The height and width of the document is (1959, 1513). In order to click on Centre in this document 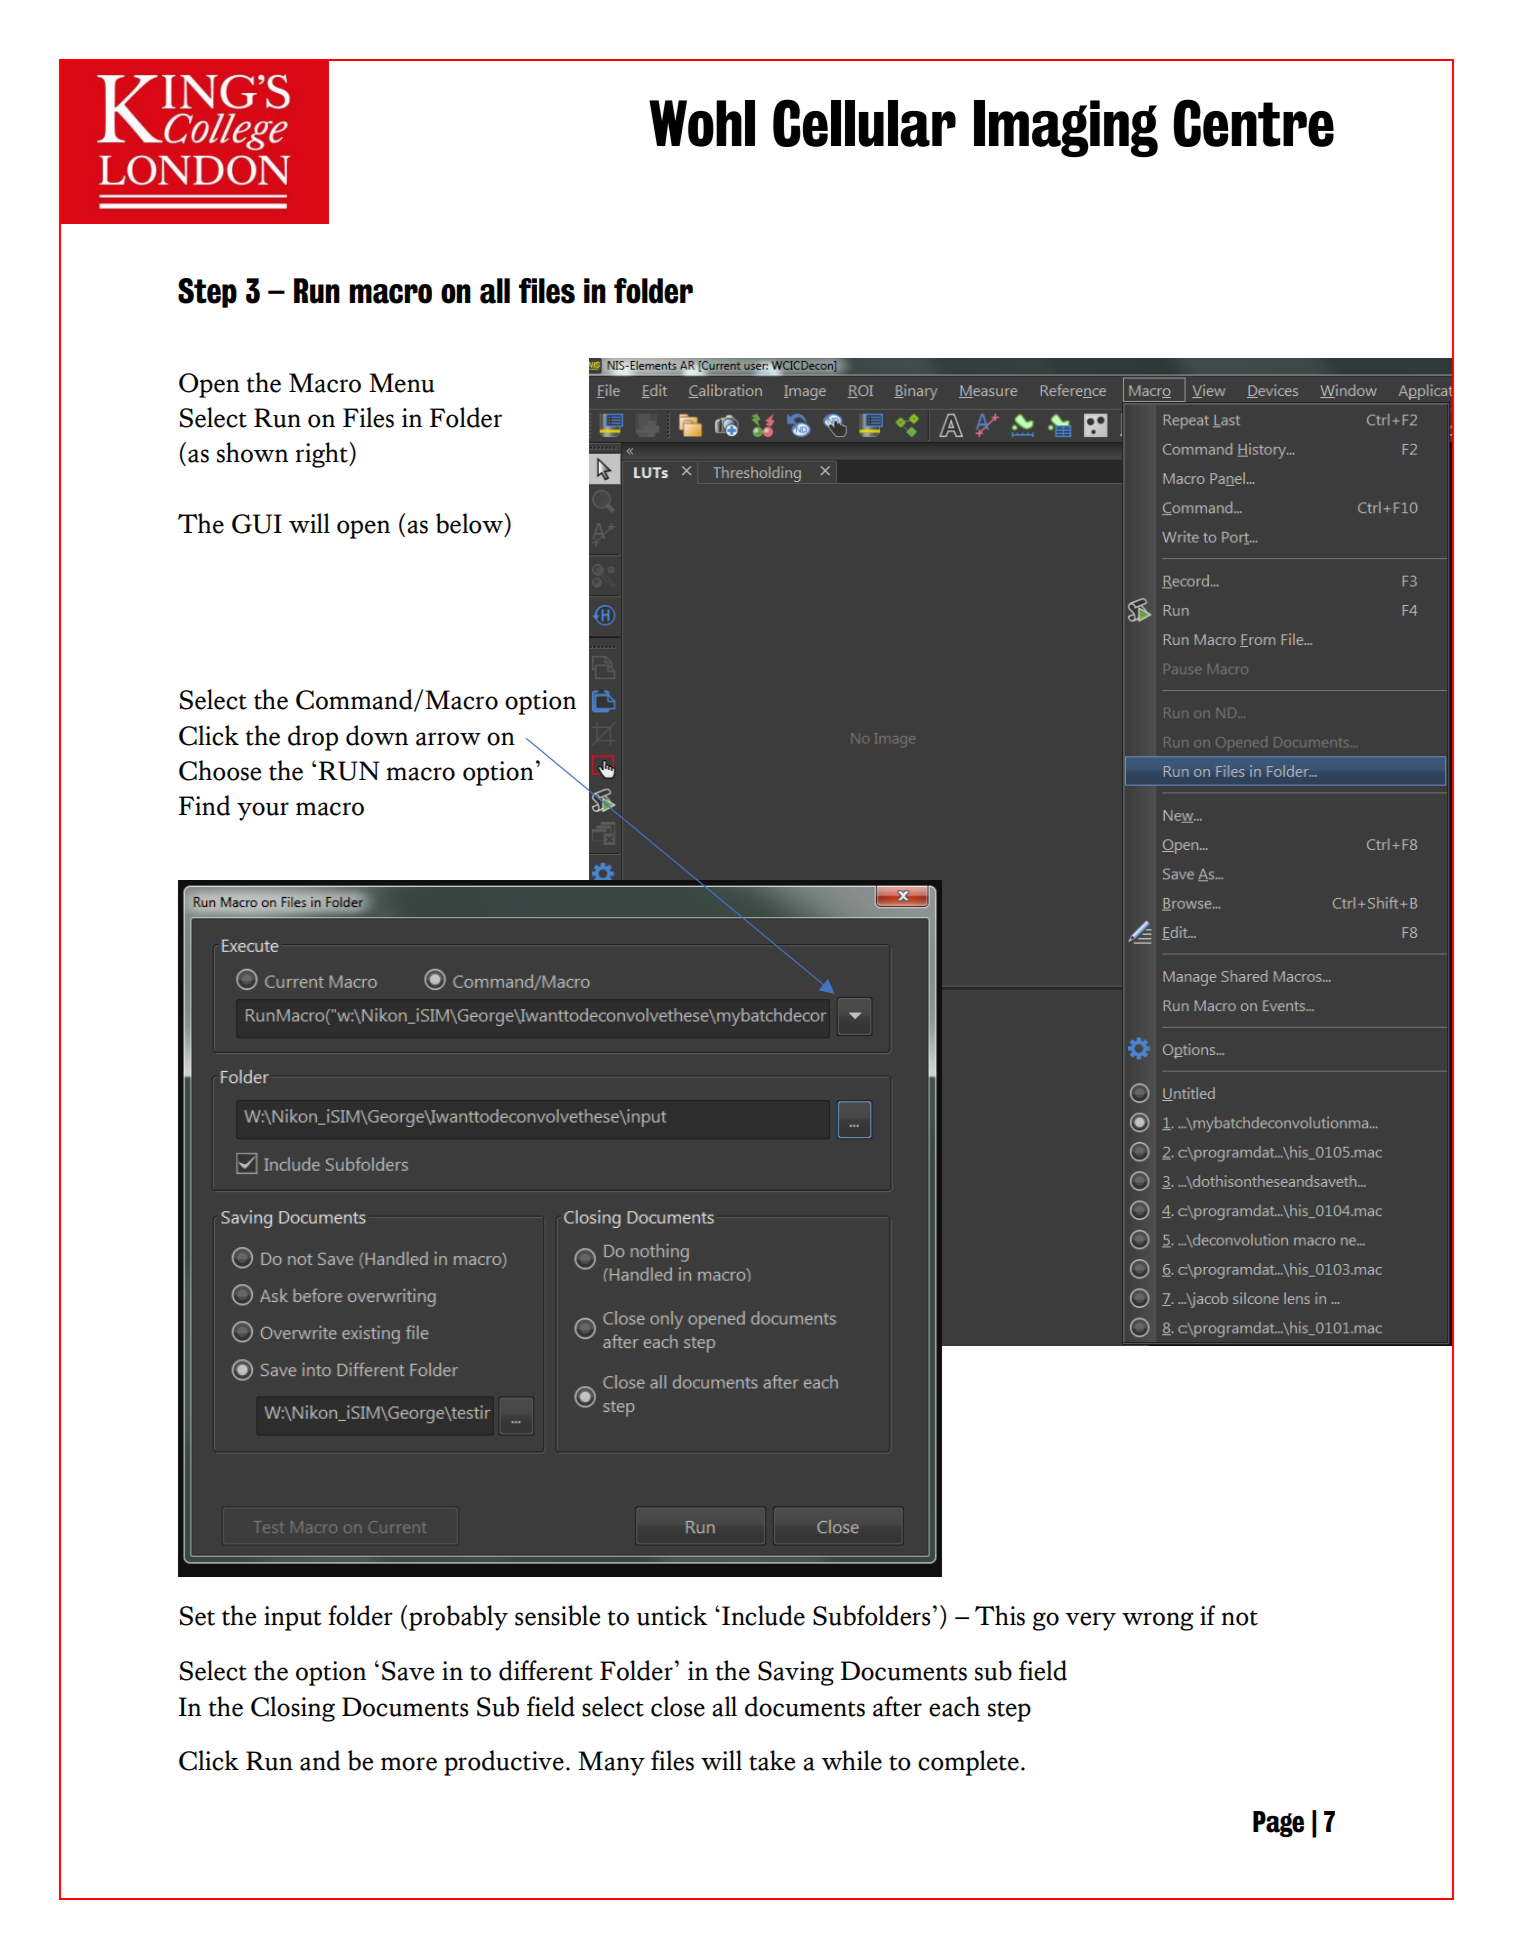, I will do `click(1254, 123)`.
